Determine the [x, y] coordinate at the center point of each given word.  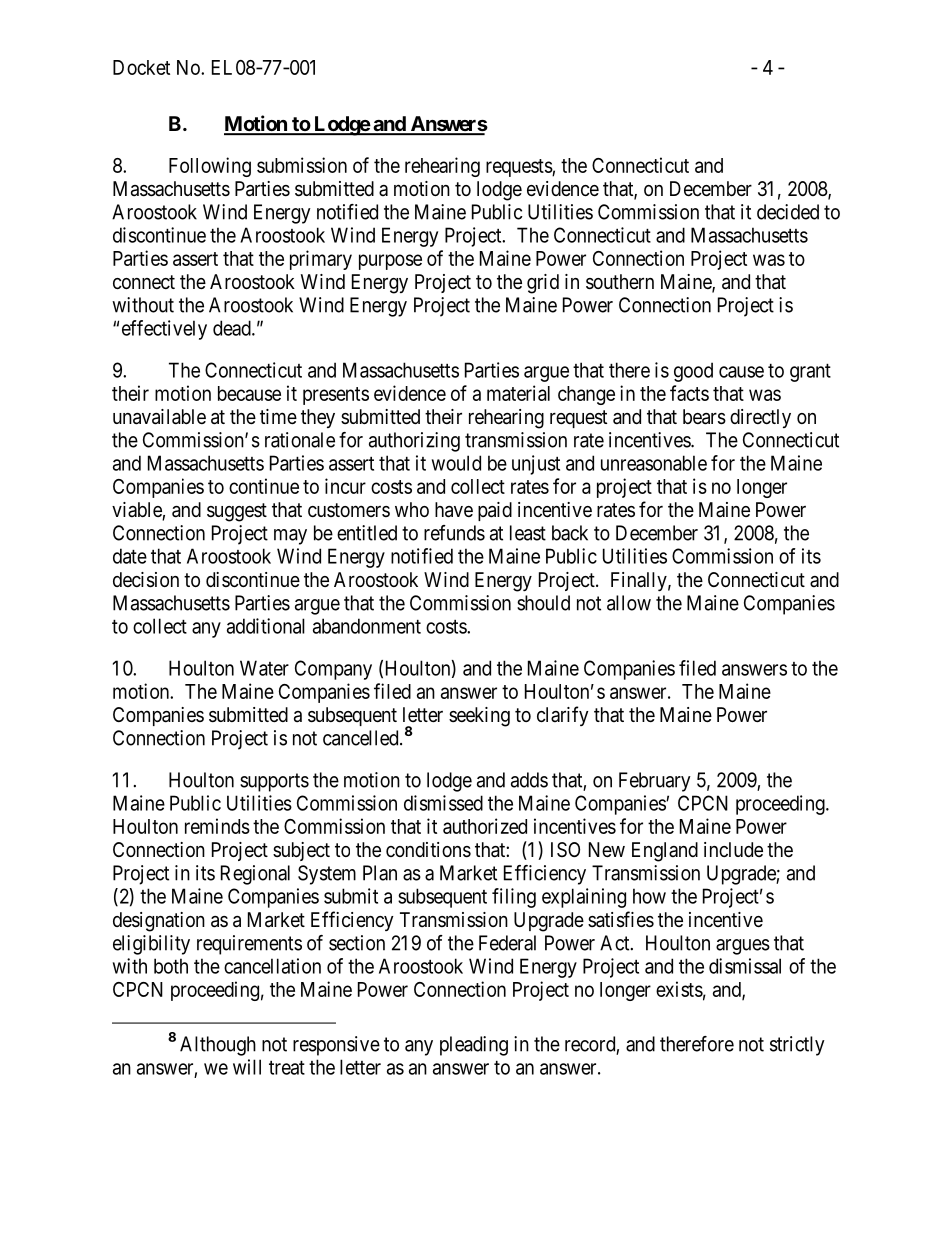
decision [146, 580]
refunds [454, 533]
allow [629, 603]
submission [302, 165]
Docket [141, 67]
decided [788, 212]
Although [218, 1046]
